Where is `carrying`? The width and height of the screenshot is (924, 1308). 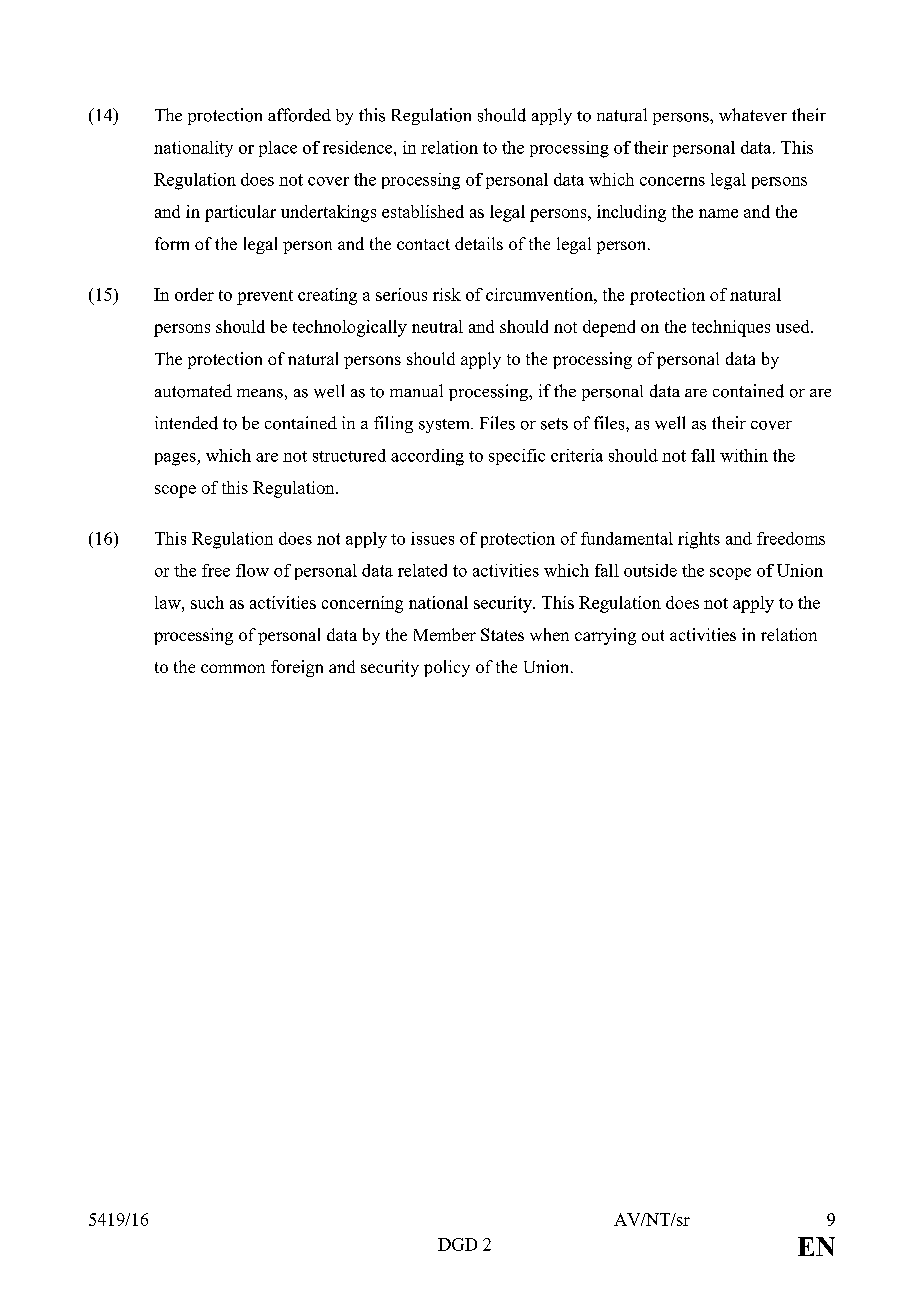
carrying is located at coordinates (605, 636).
